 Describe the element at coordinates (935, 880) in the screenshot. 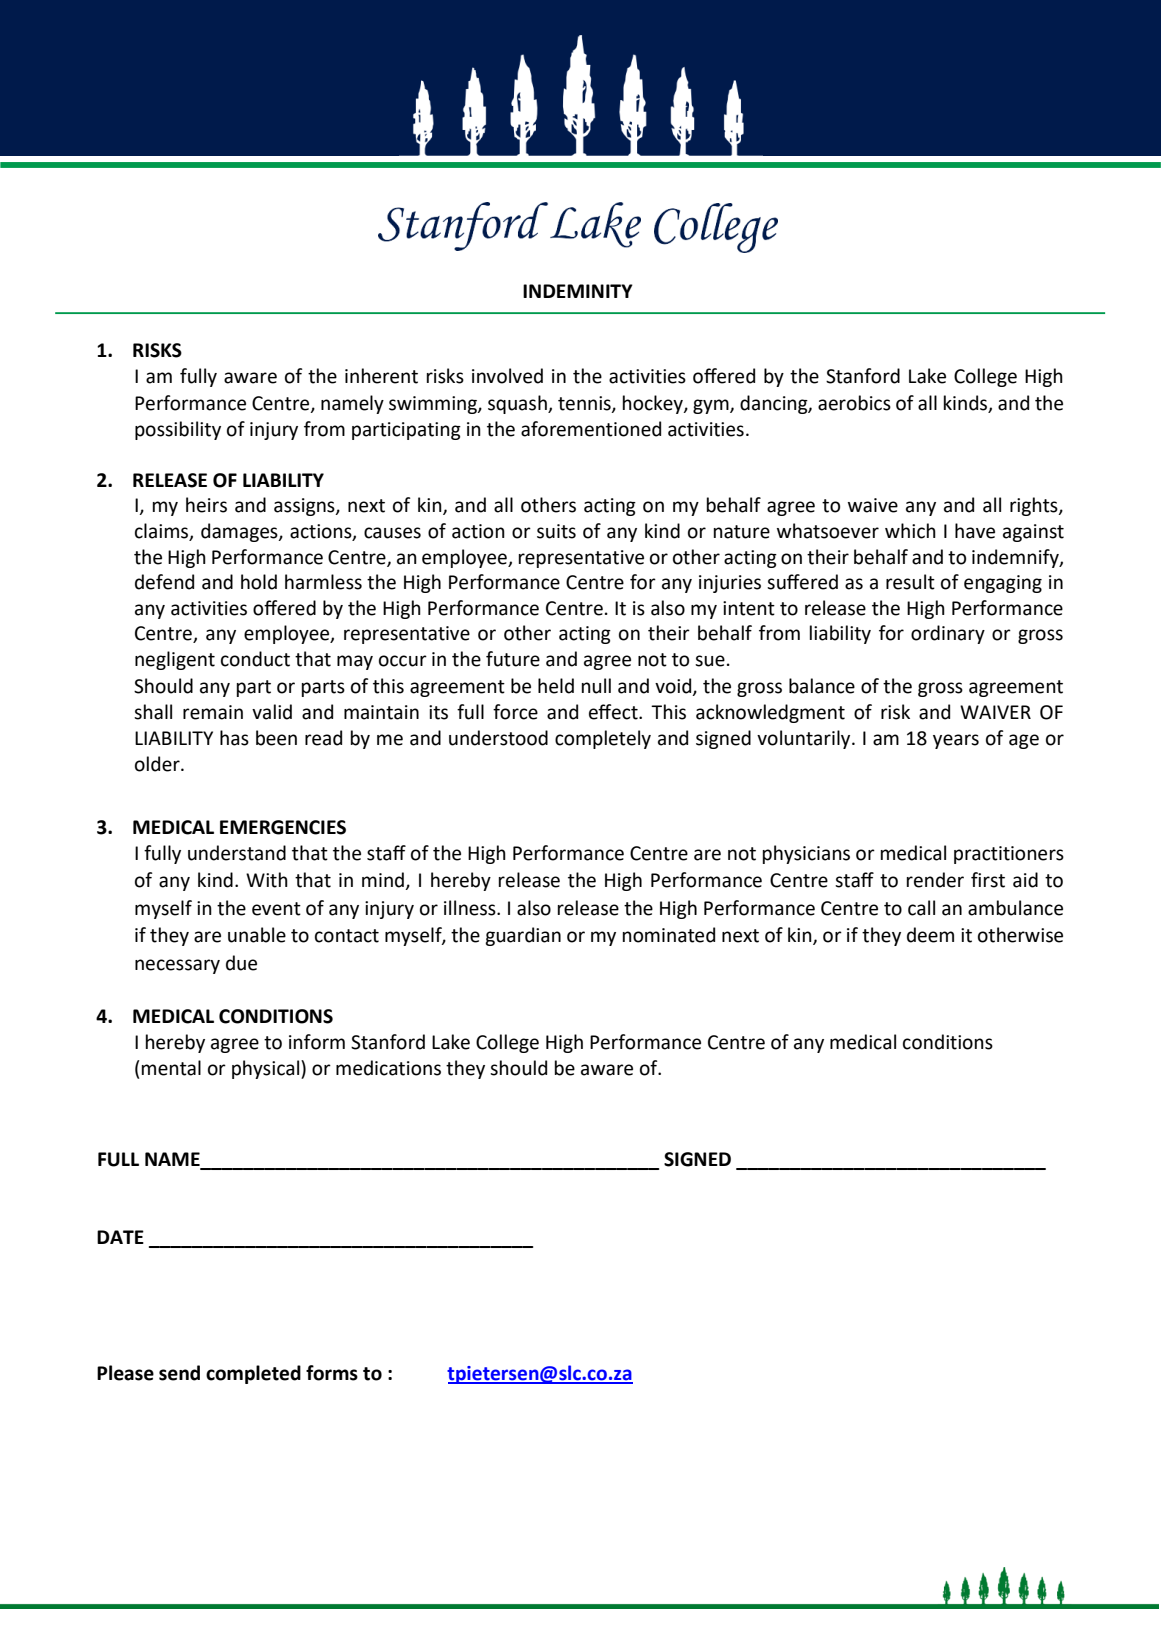

I see `render` at that location.
